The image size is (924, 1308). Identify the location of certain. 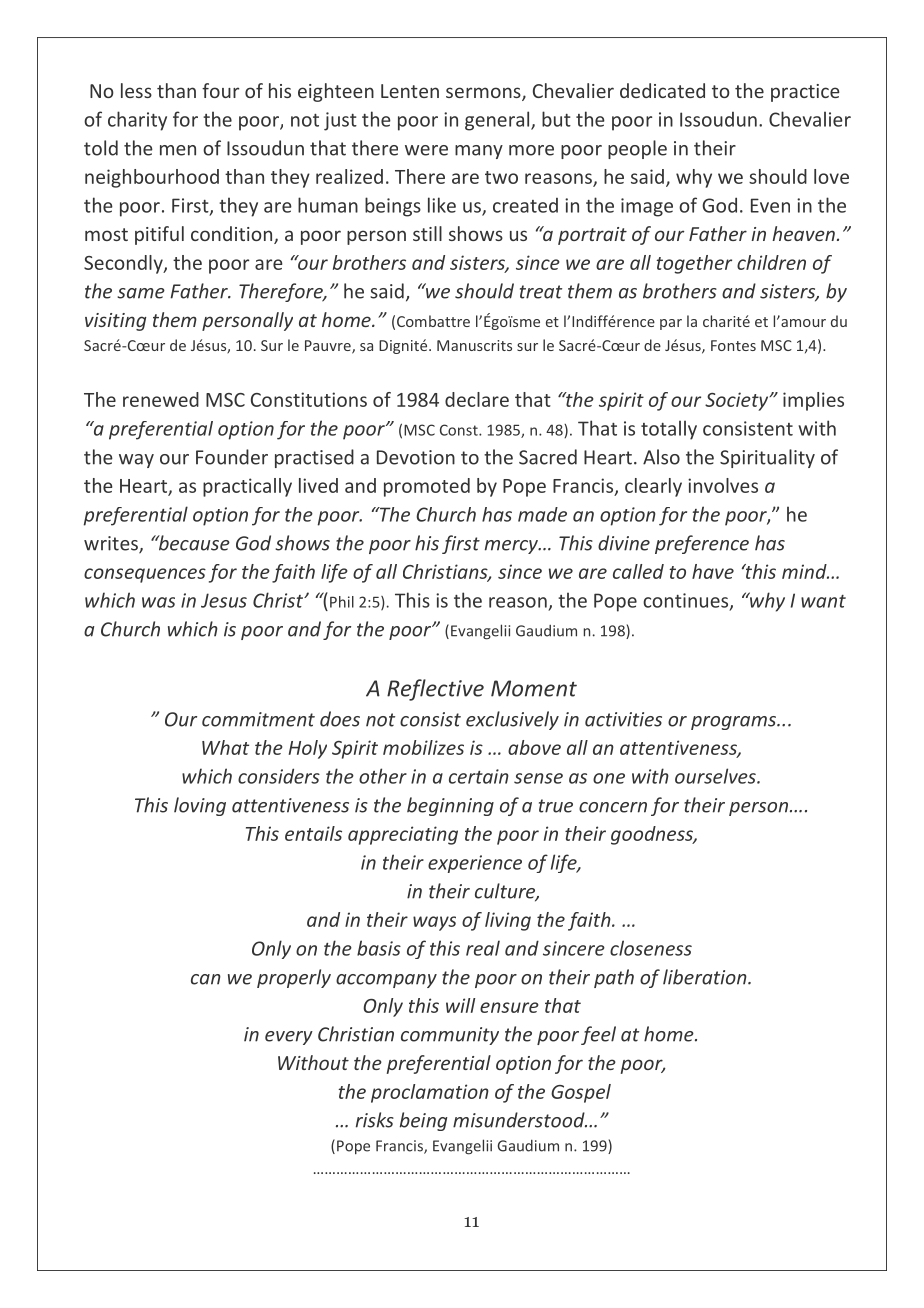
(479, 776).
